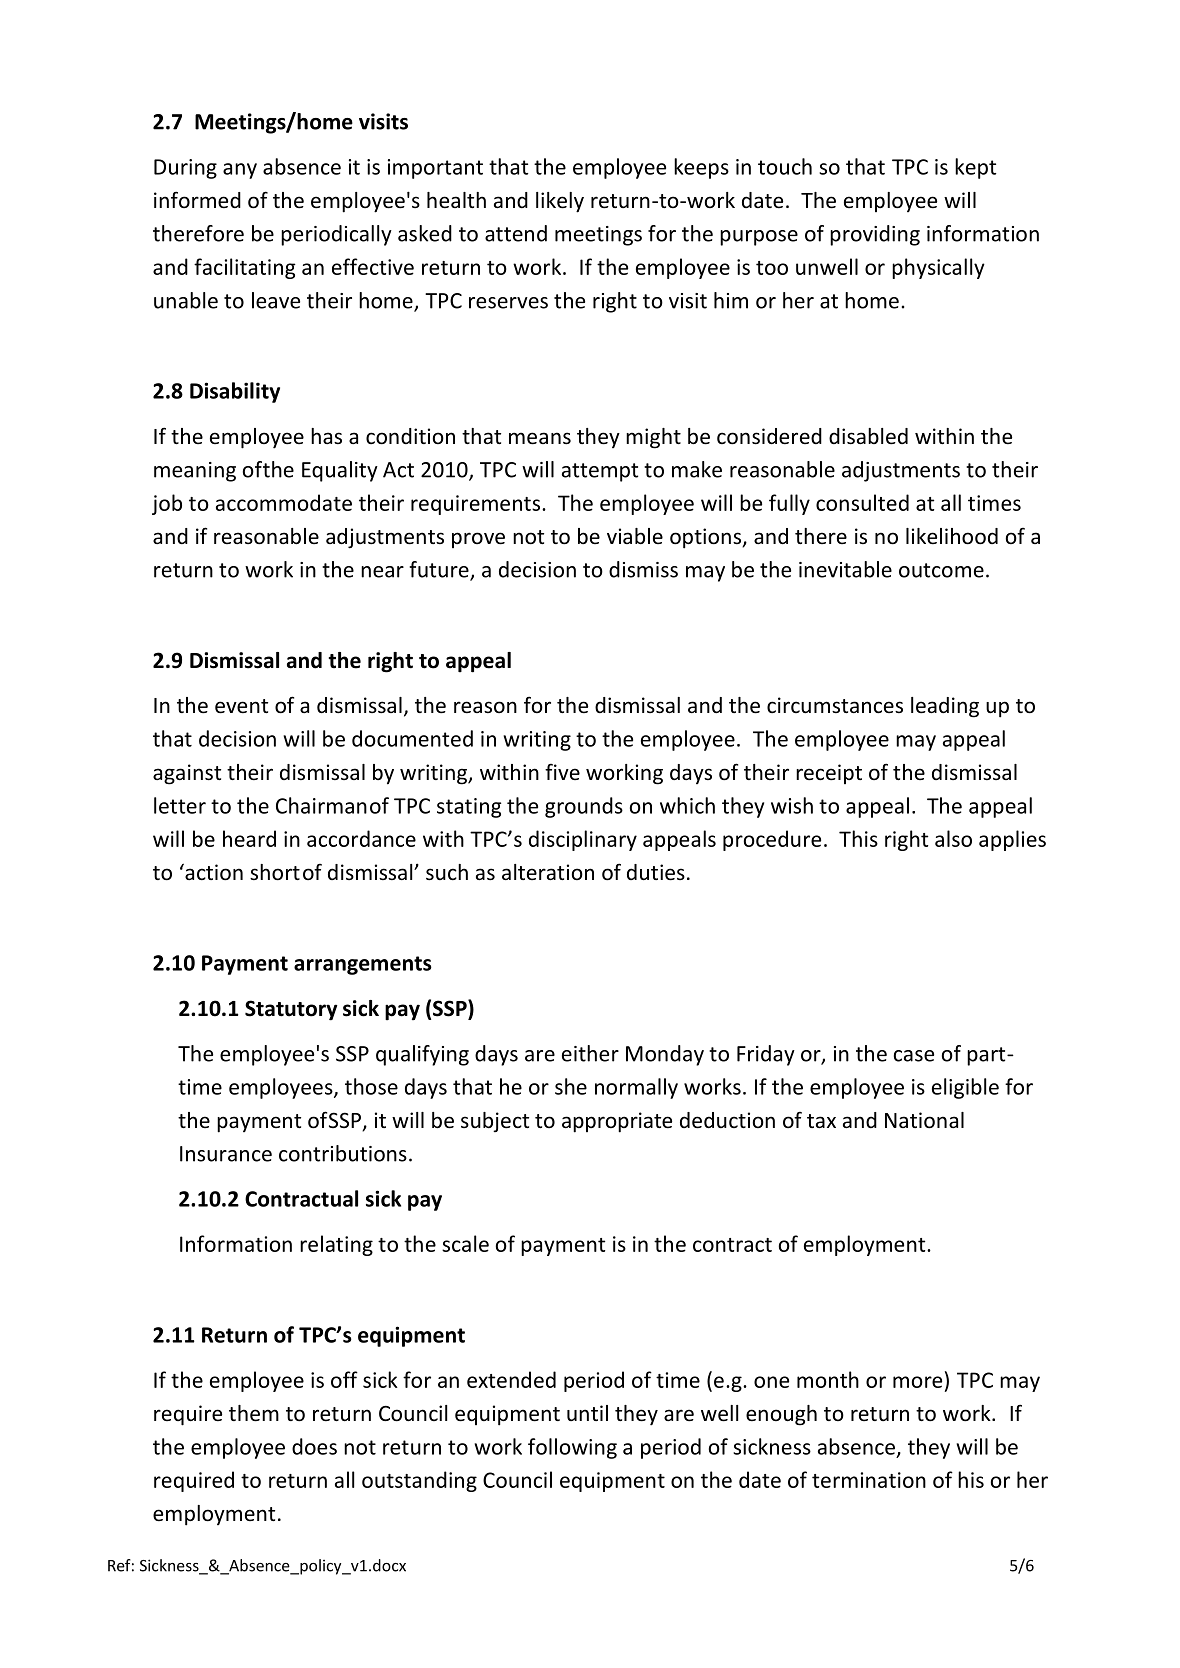  I want to click on them, so click(254, 1413).
